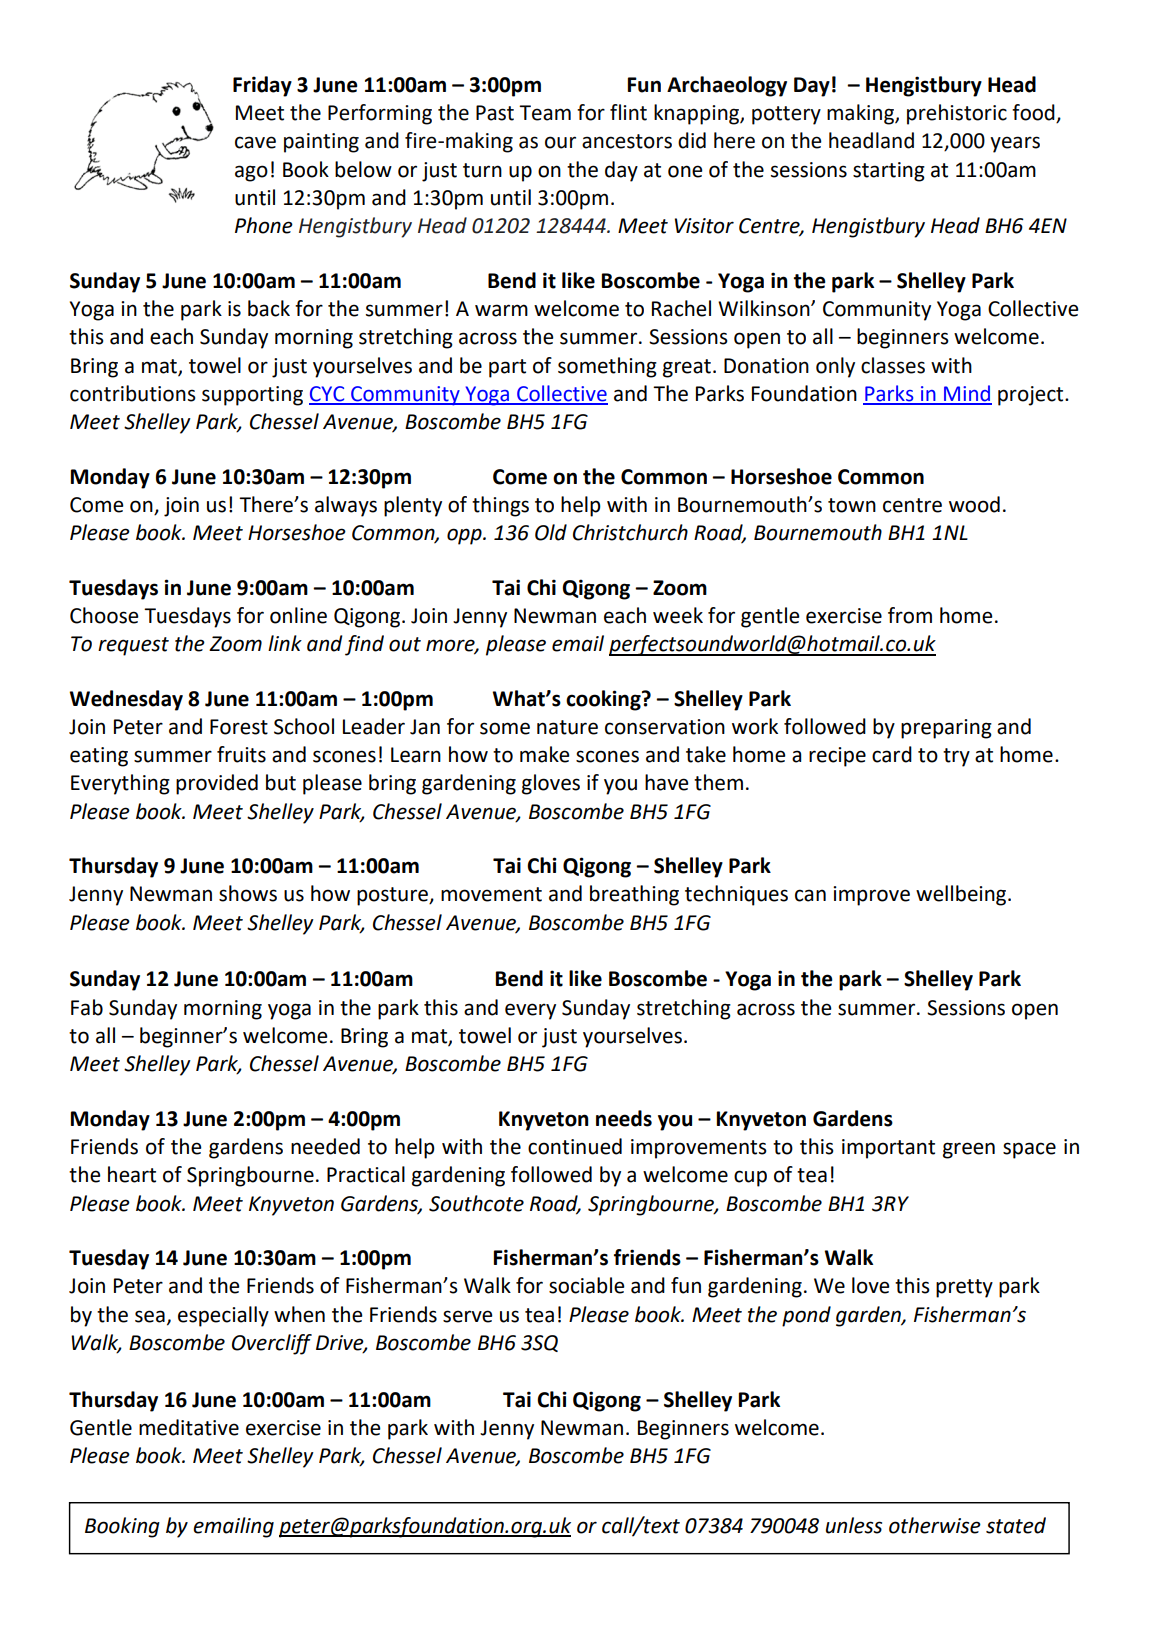  What do you see at coordinates (545, 113) in the screenshot?
I see `Team` at bounding box center [545, 113].
